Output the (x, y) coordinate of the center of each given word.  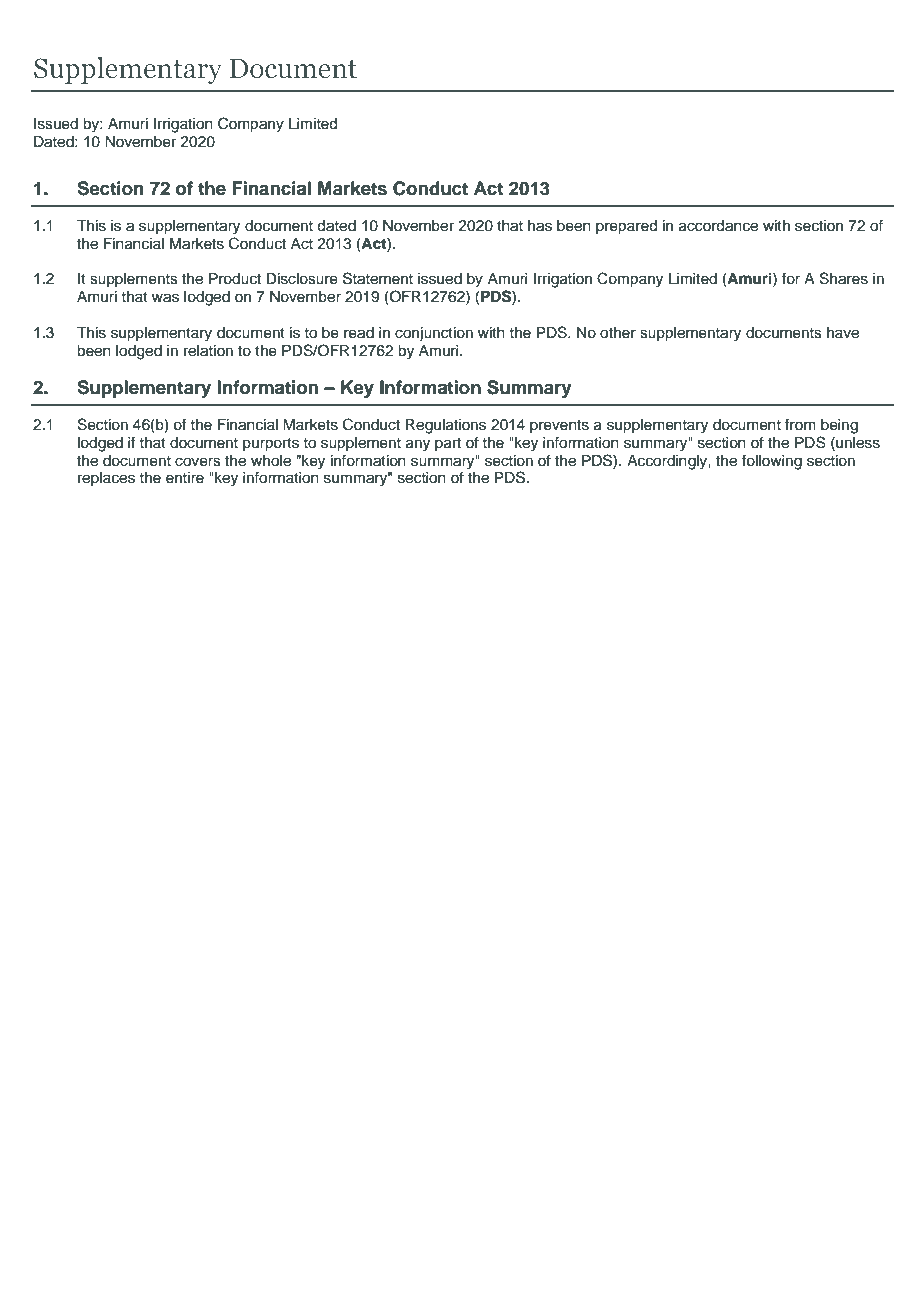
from (800, 424)
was (165, 298)
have (843, 333)
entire (185, 478)
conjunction (434, 334)
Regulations (446, 426)
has (540, 226)
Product (235, 279)
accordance (718, 226)
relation (208, 351)
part (448, 444)
